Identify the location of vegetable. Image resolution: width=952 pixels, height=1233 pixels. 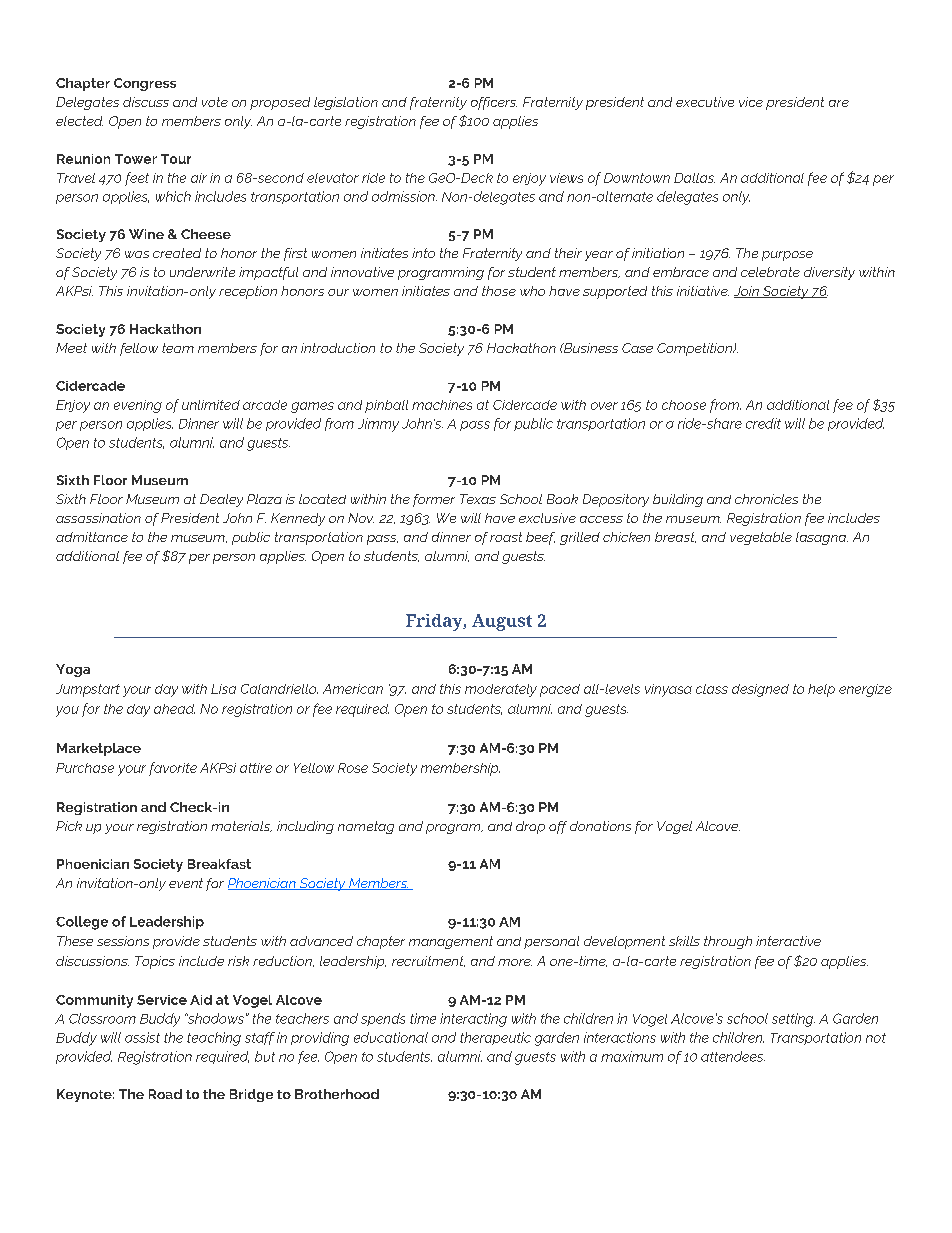
(761, 538).
